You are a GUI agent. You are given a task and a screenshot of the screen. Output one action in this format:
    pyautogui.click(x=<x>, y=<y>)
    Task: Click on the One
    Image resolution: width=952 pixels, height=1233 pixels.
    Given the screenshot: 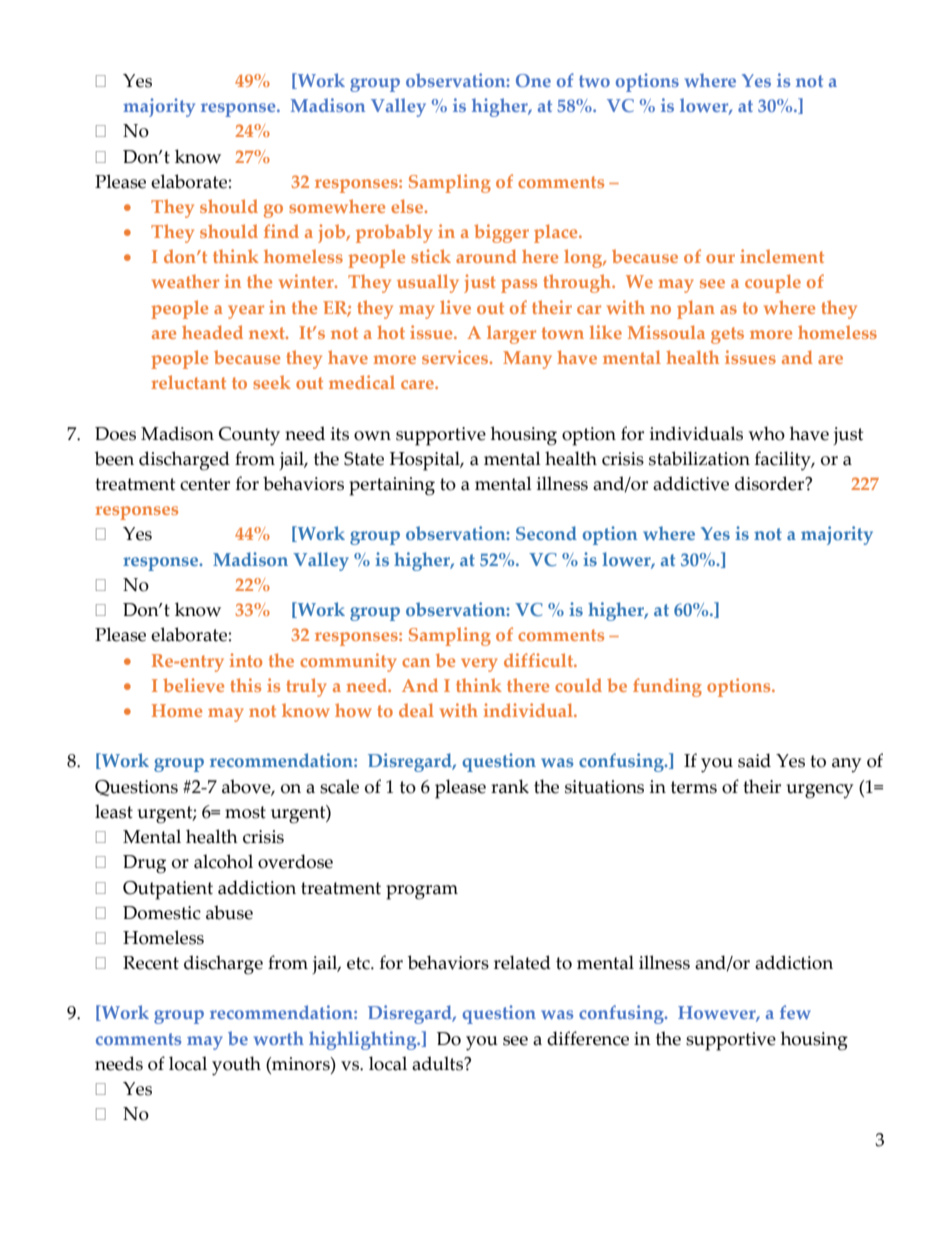 What is the action you would take?
    pyautogui.click(x=533, y=80)
